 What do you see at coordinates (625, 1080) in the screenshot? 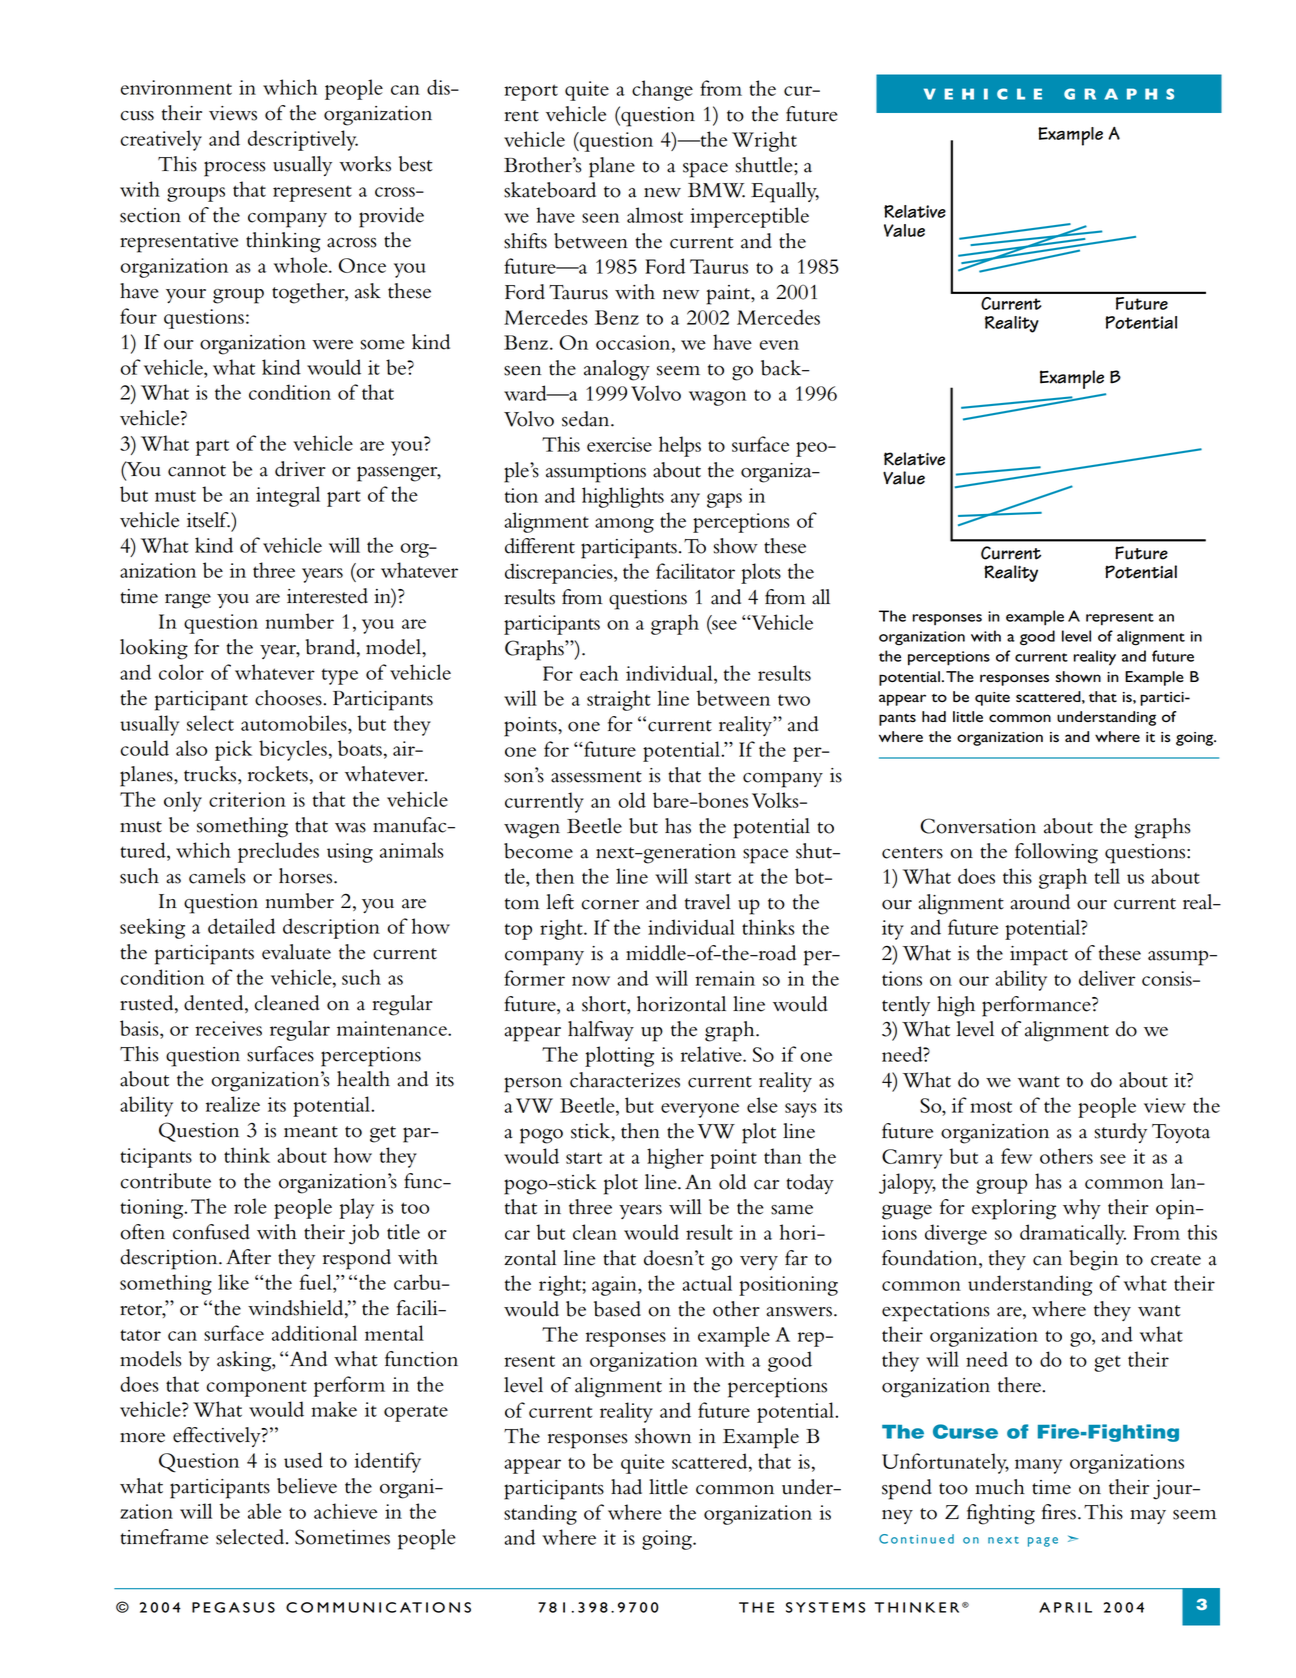
I see `characterizes` at bounding box center [625, 1080].
